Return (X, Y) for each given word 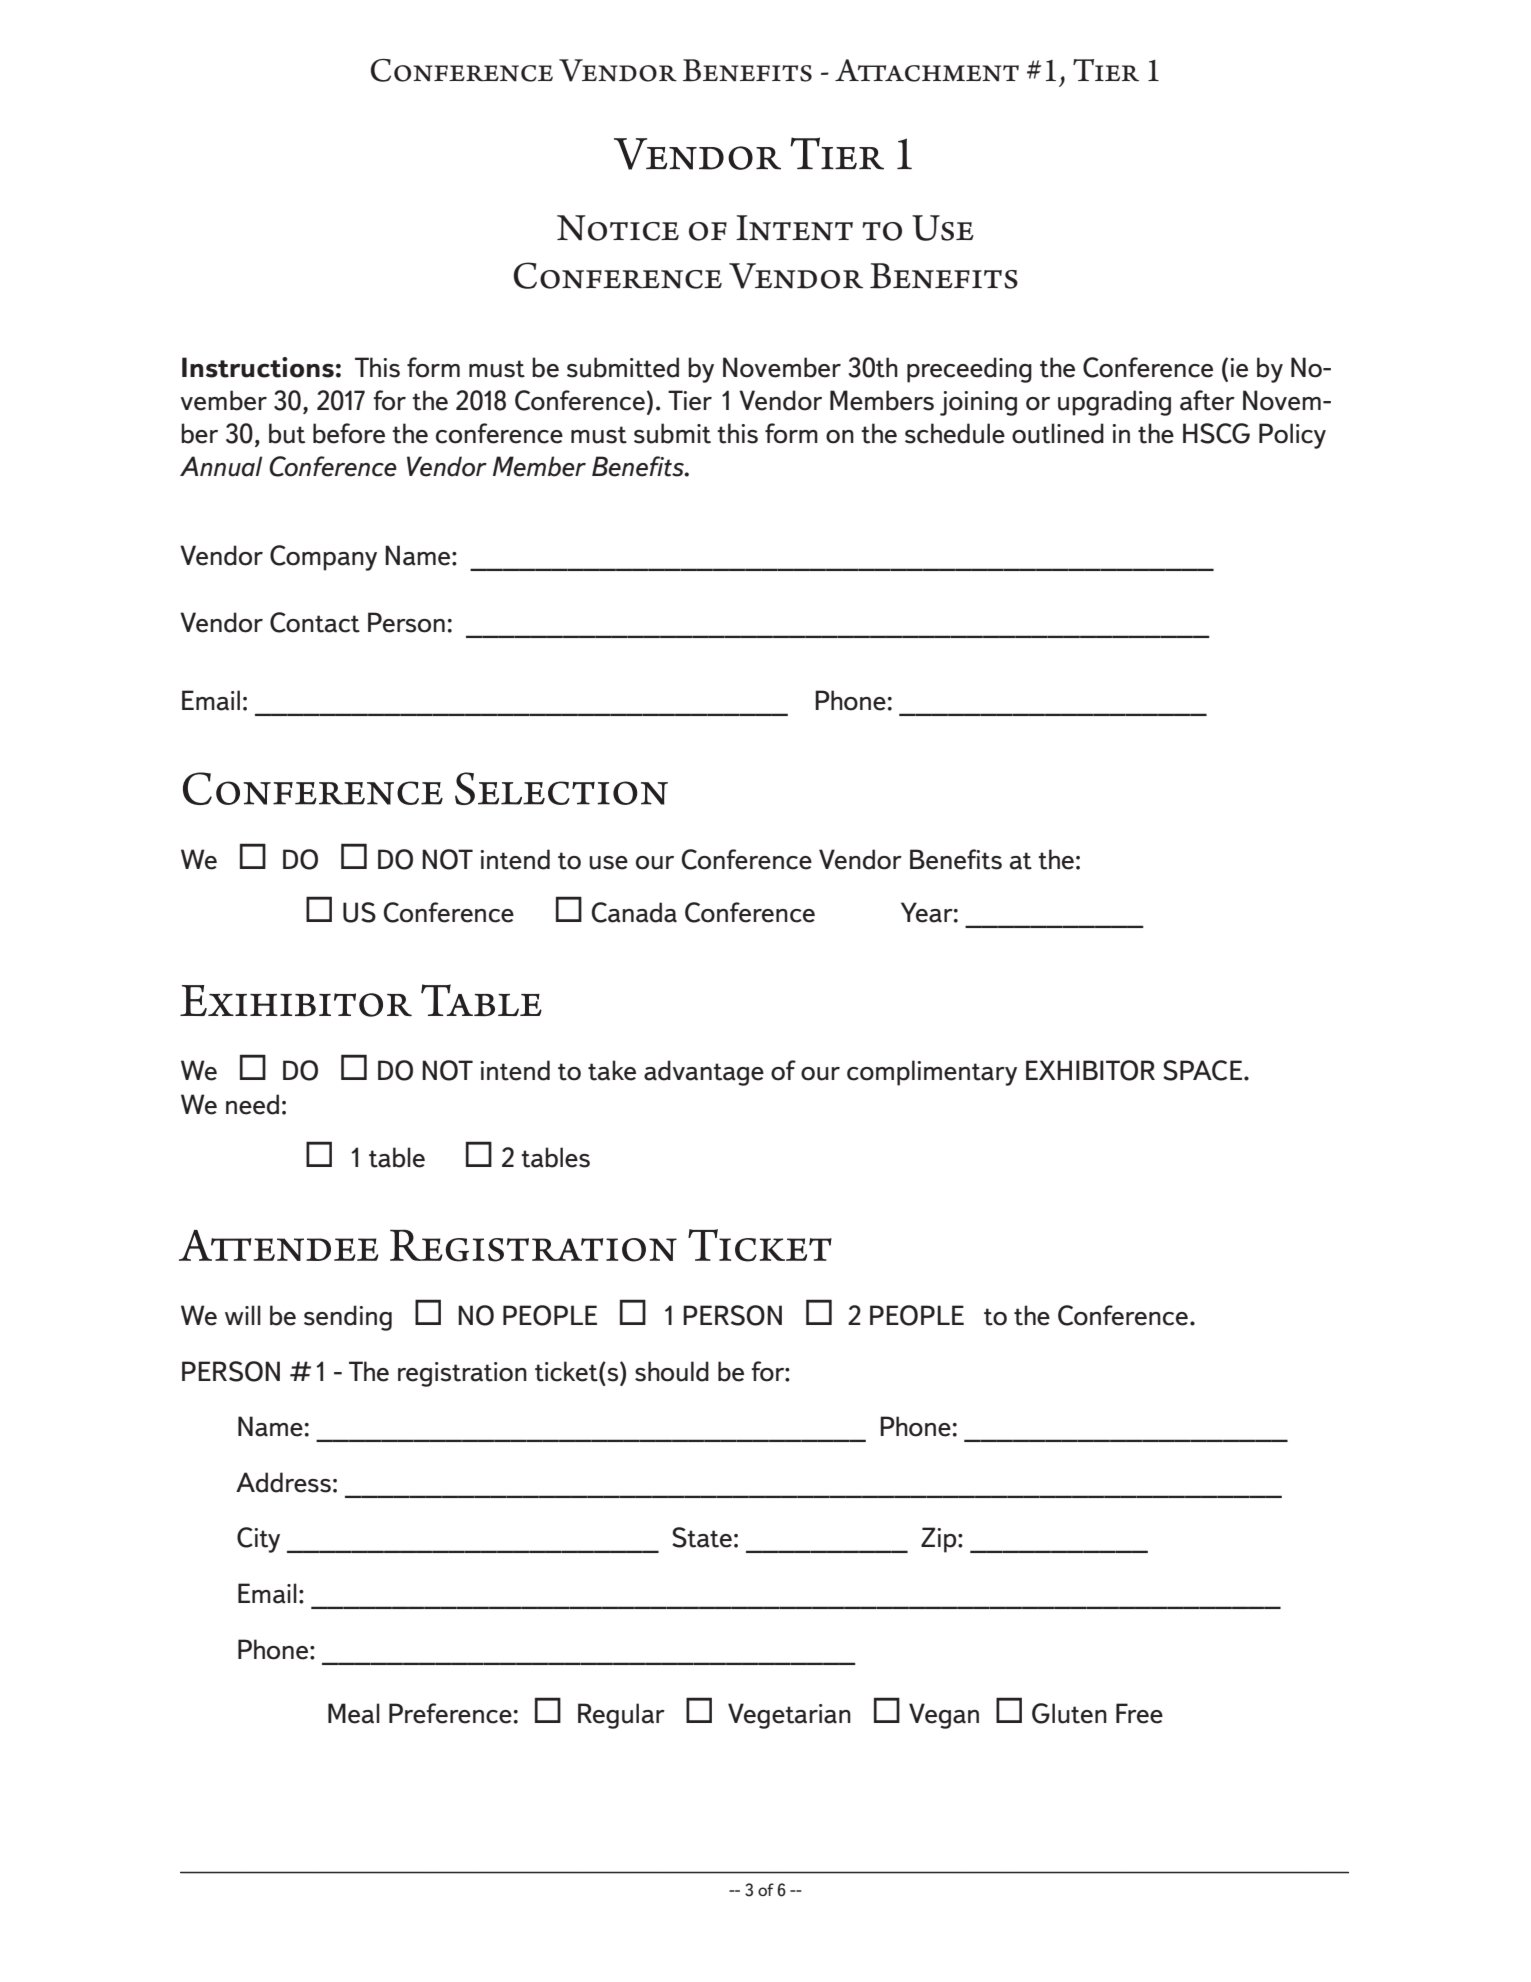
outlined (1058, 433)
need (252, 1104)
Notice (618, 228)
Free (1139, 1713)
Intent (794, 228)
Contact (315, 622)
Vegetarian (789, 1716)
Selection (561, 788)
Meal (354, 1713)
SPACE (1202, 1070)
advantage (704, 1073)
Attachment (927, 70)
